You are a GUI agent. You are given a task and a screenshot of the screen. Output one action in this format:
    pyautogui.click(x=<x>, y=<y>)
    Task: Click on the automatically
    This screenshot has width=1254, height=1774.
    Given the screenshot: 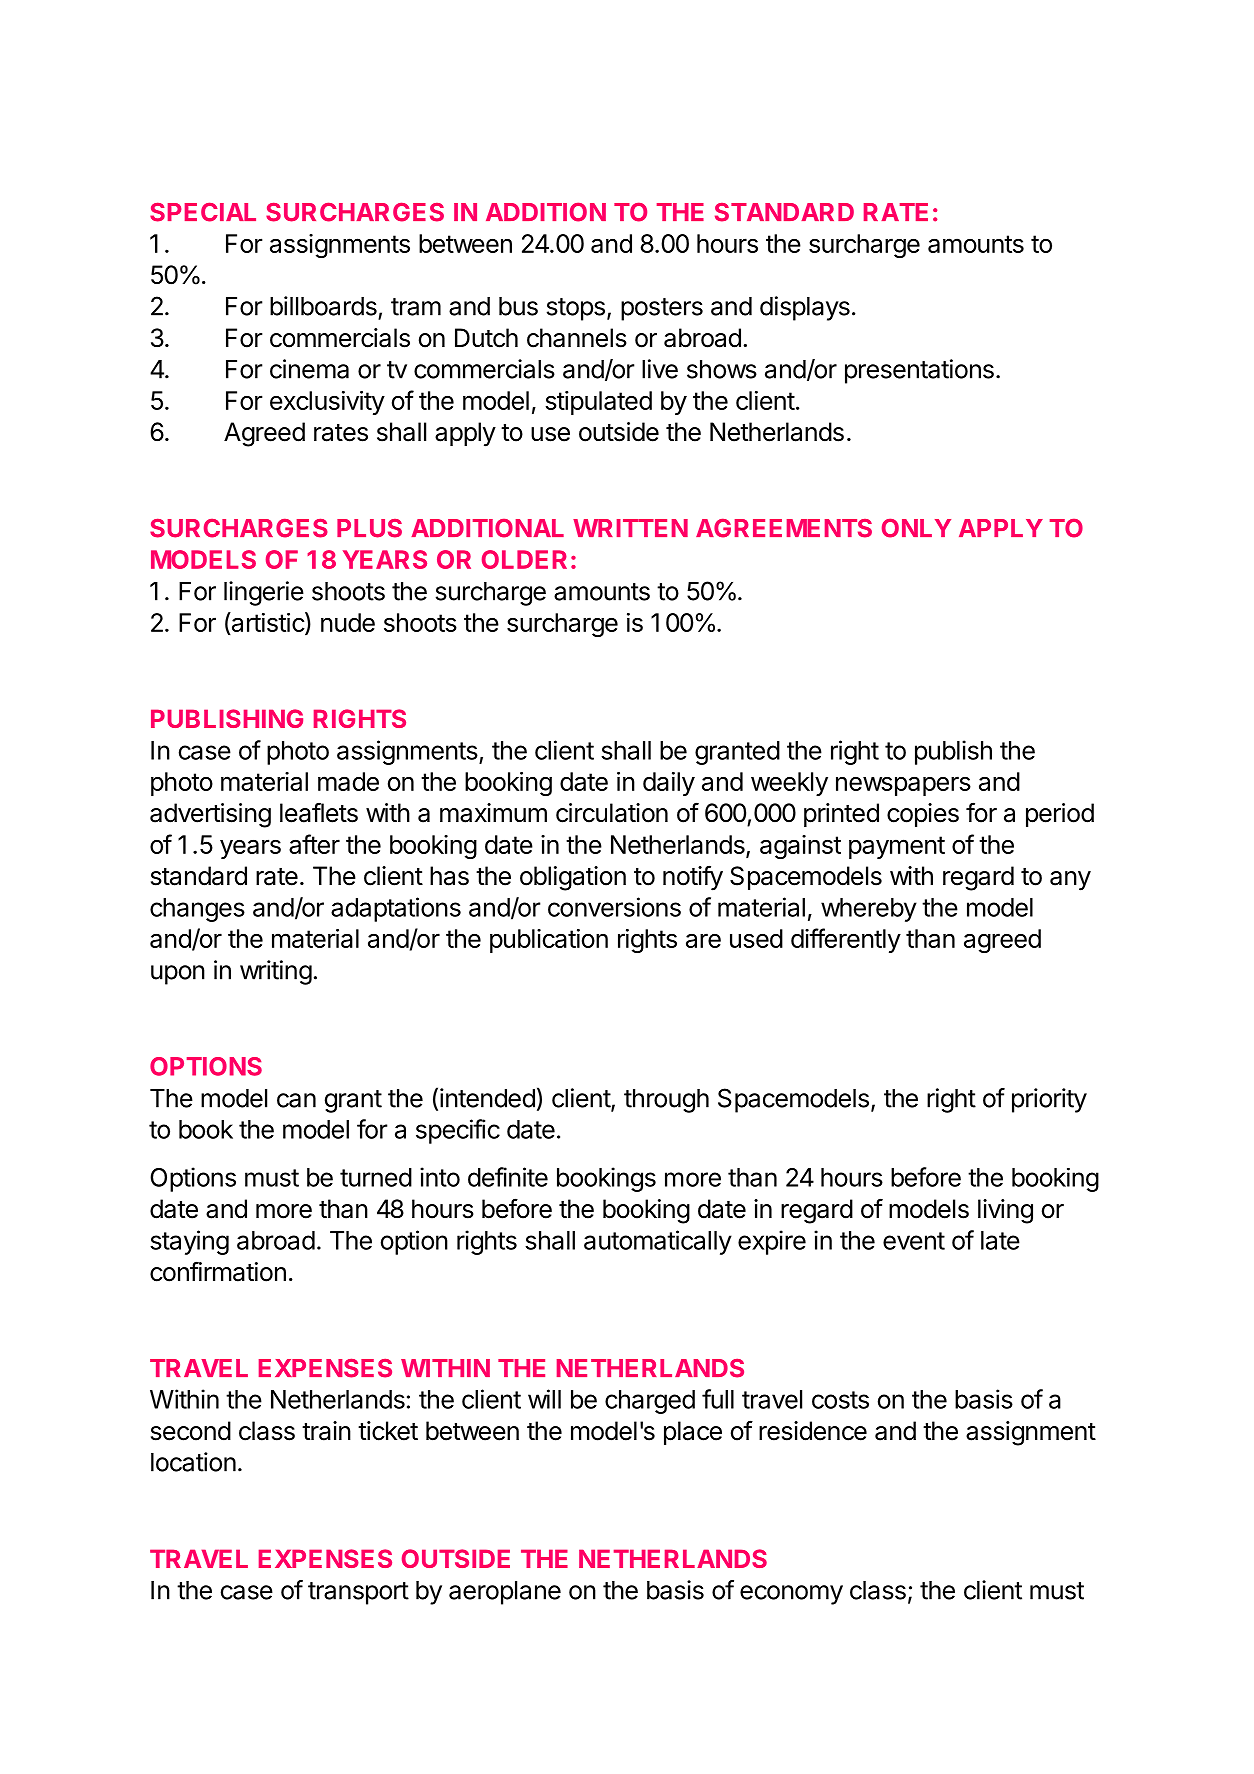 What is the action you would take?
    pyautogui.click(x=658, y=1242)
